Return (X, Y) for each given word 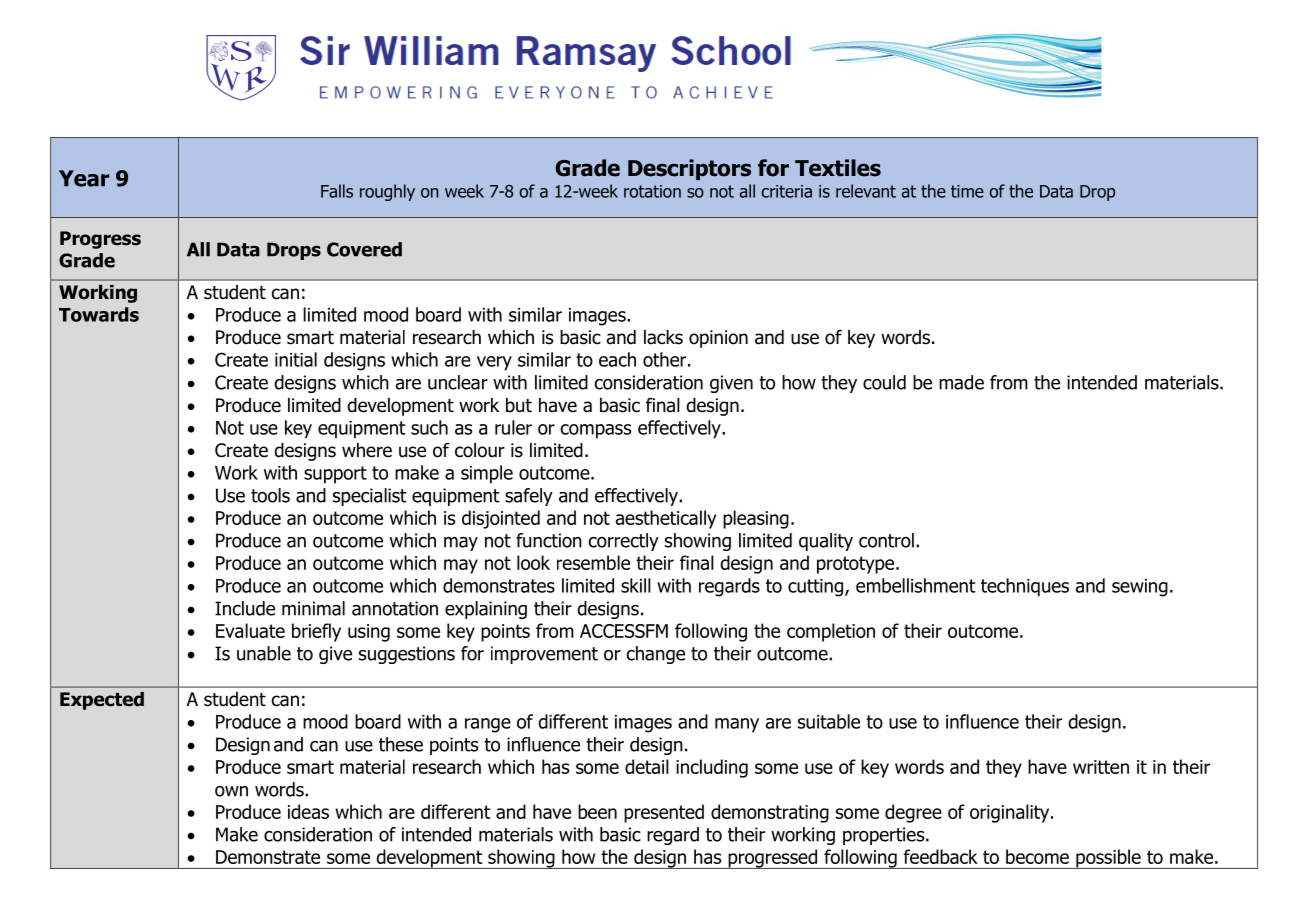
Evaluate (250, 630)
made (961, 382)
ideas (308, 811)
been (597, 811)
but (519, 405)
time (967, 191)
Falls (337, 191)
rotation (652, 191)
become (1037, 856)
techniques (1025, 587)
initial (296, 359)
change (655, 655)
